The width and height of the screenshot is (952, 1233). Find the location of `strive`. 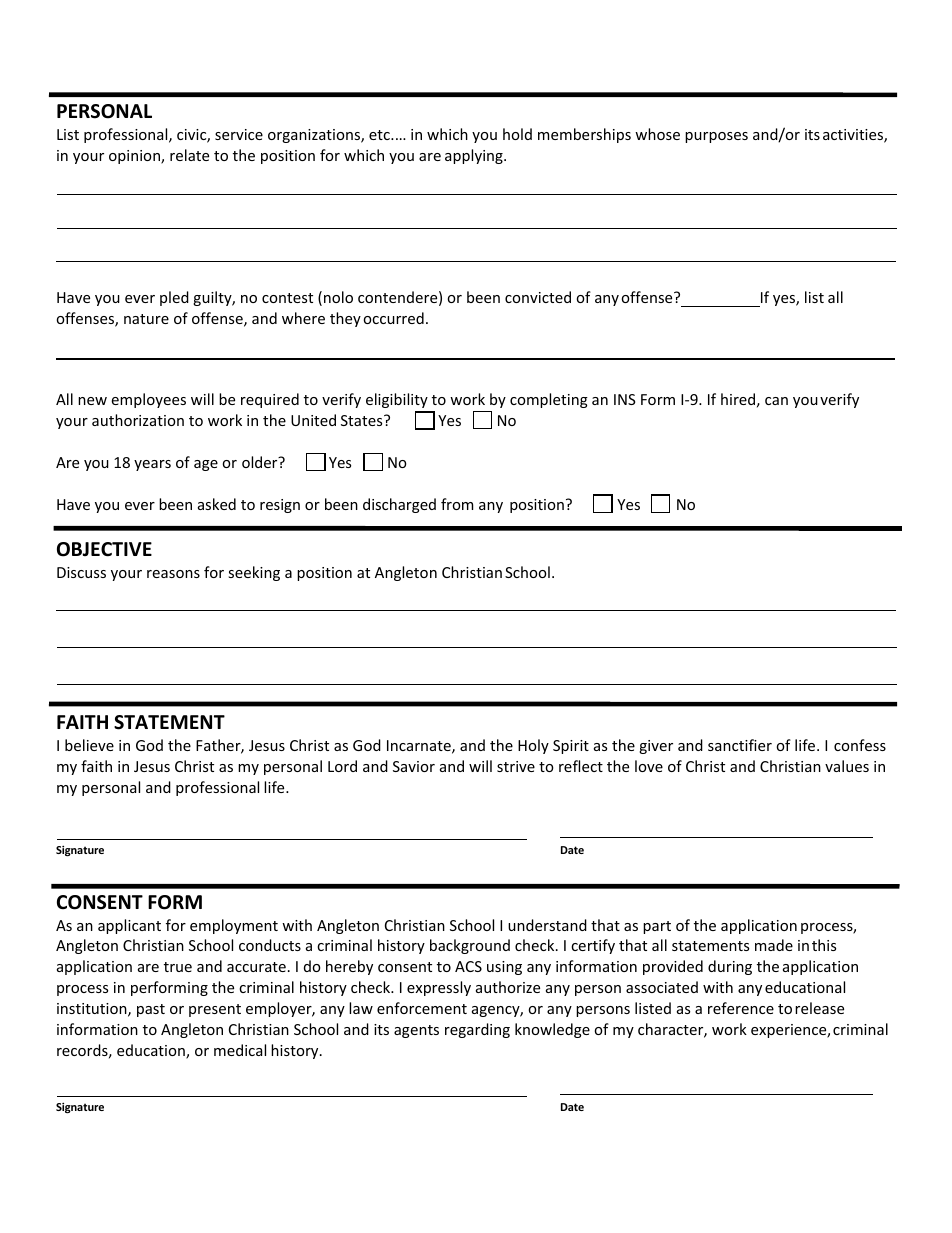

strive is located at coordinates (516, 766).
